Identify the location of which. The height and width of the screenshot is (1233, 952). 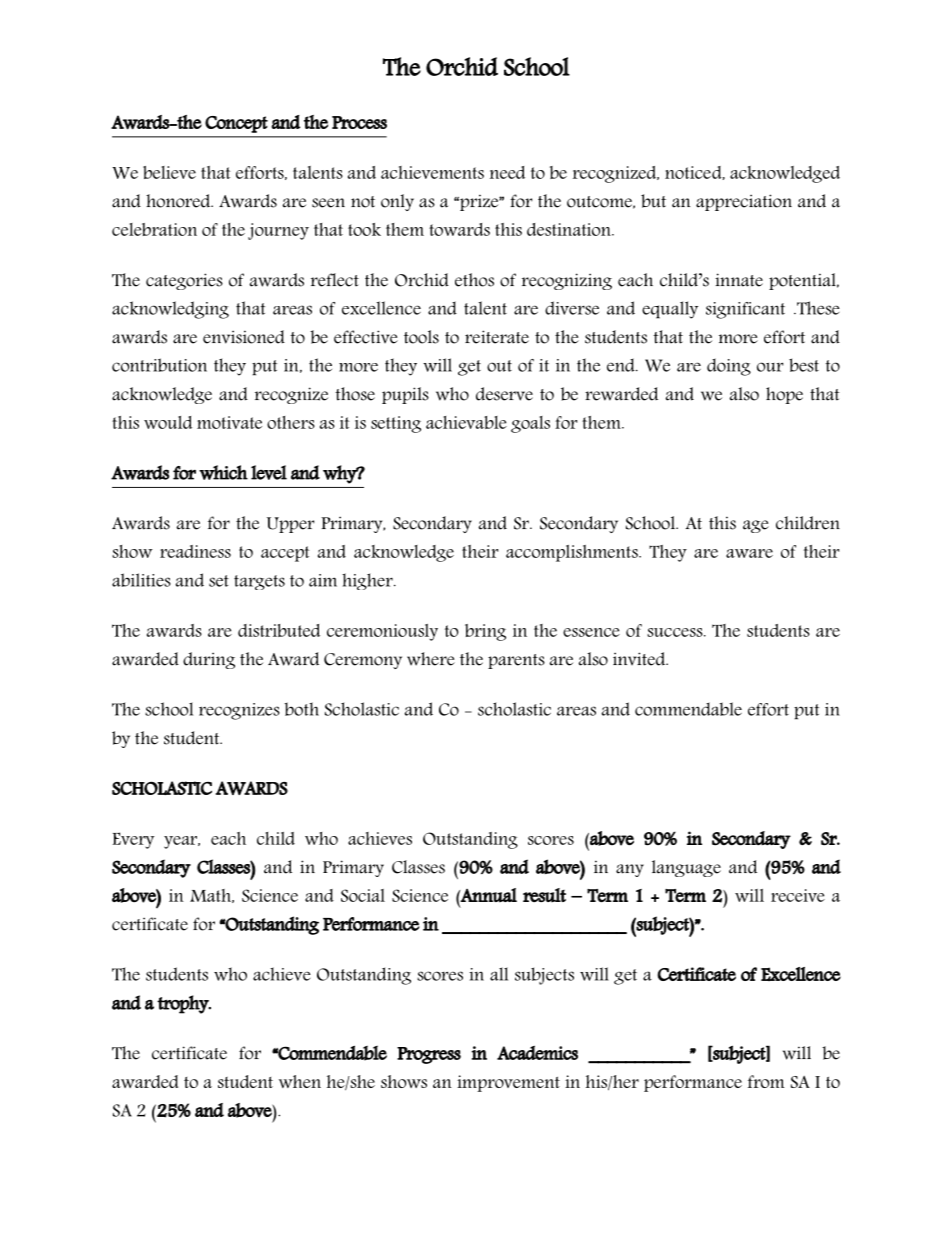
(223, 472).
